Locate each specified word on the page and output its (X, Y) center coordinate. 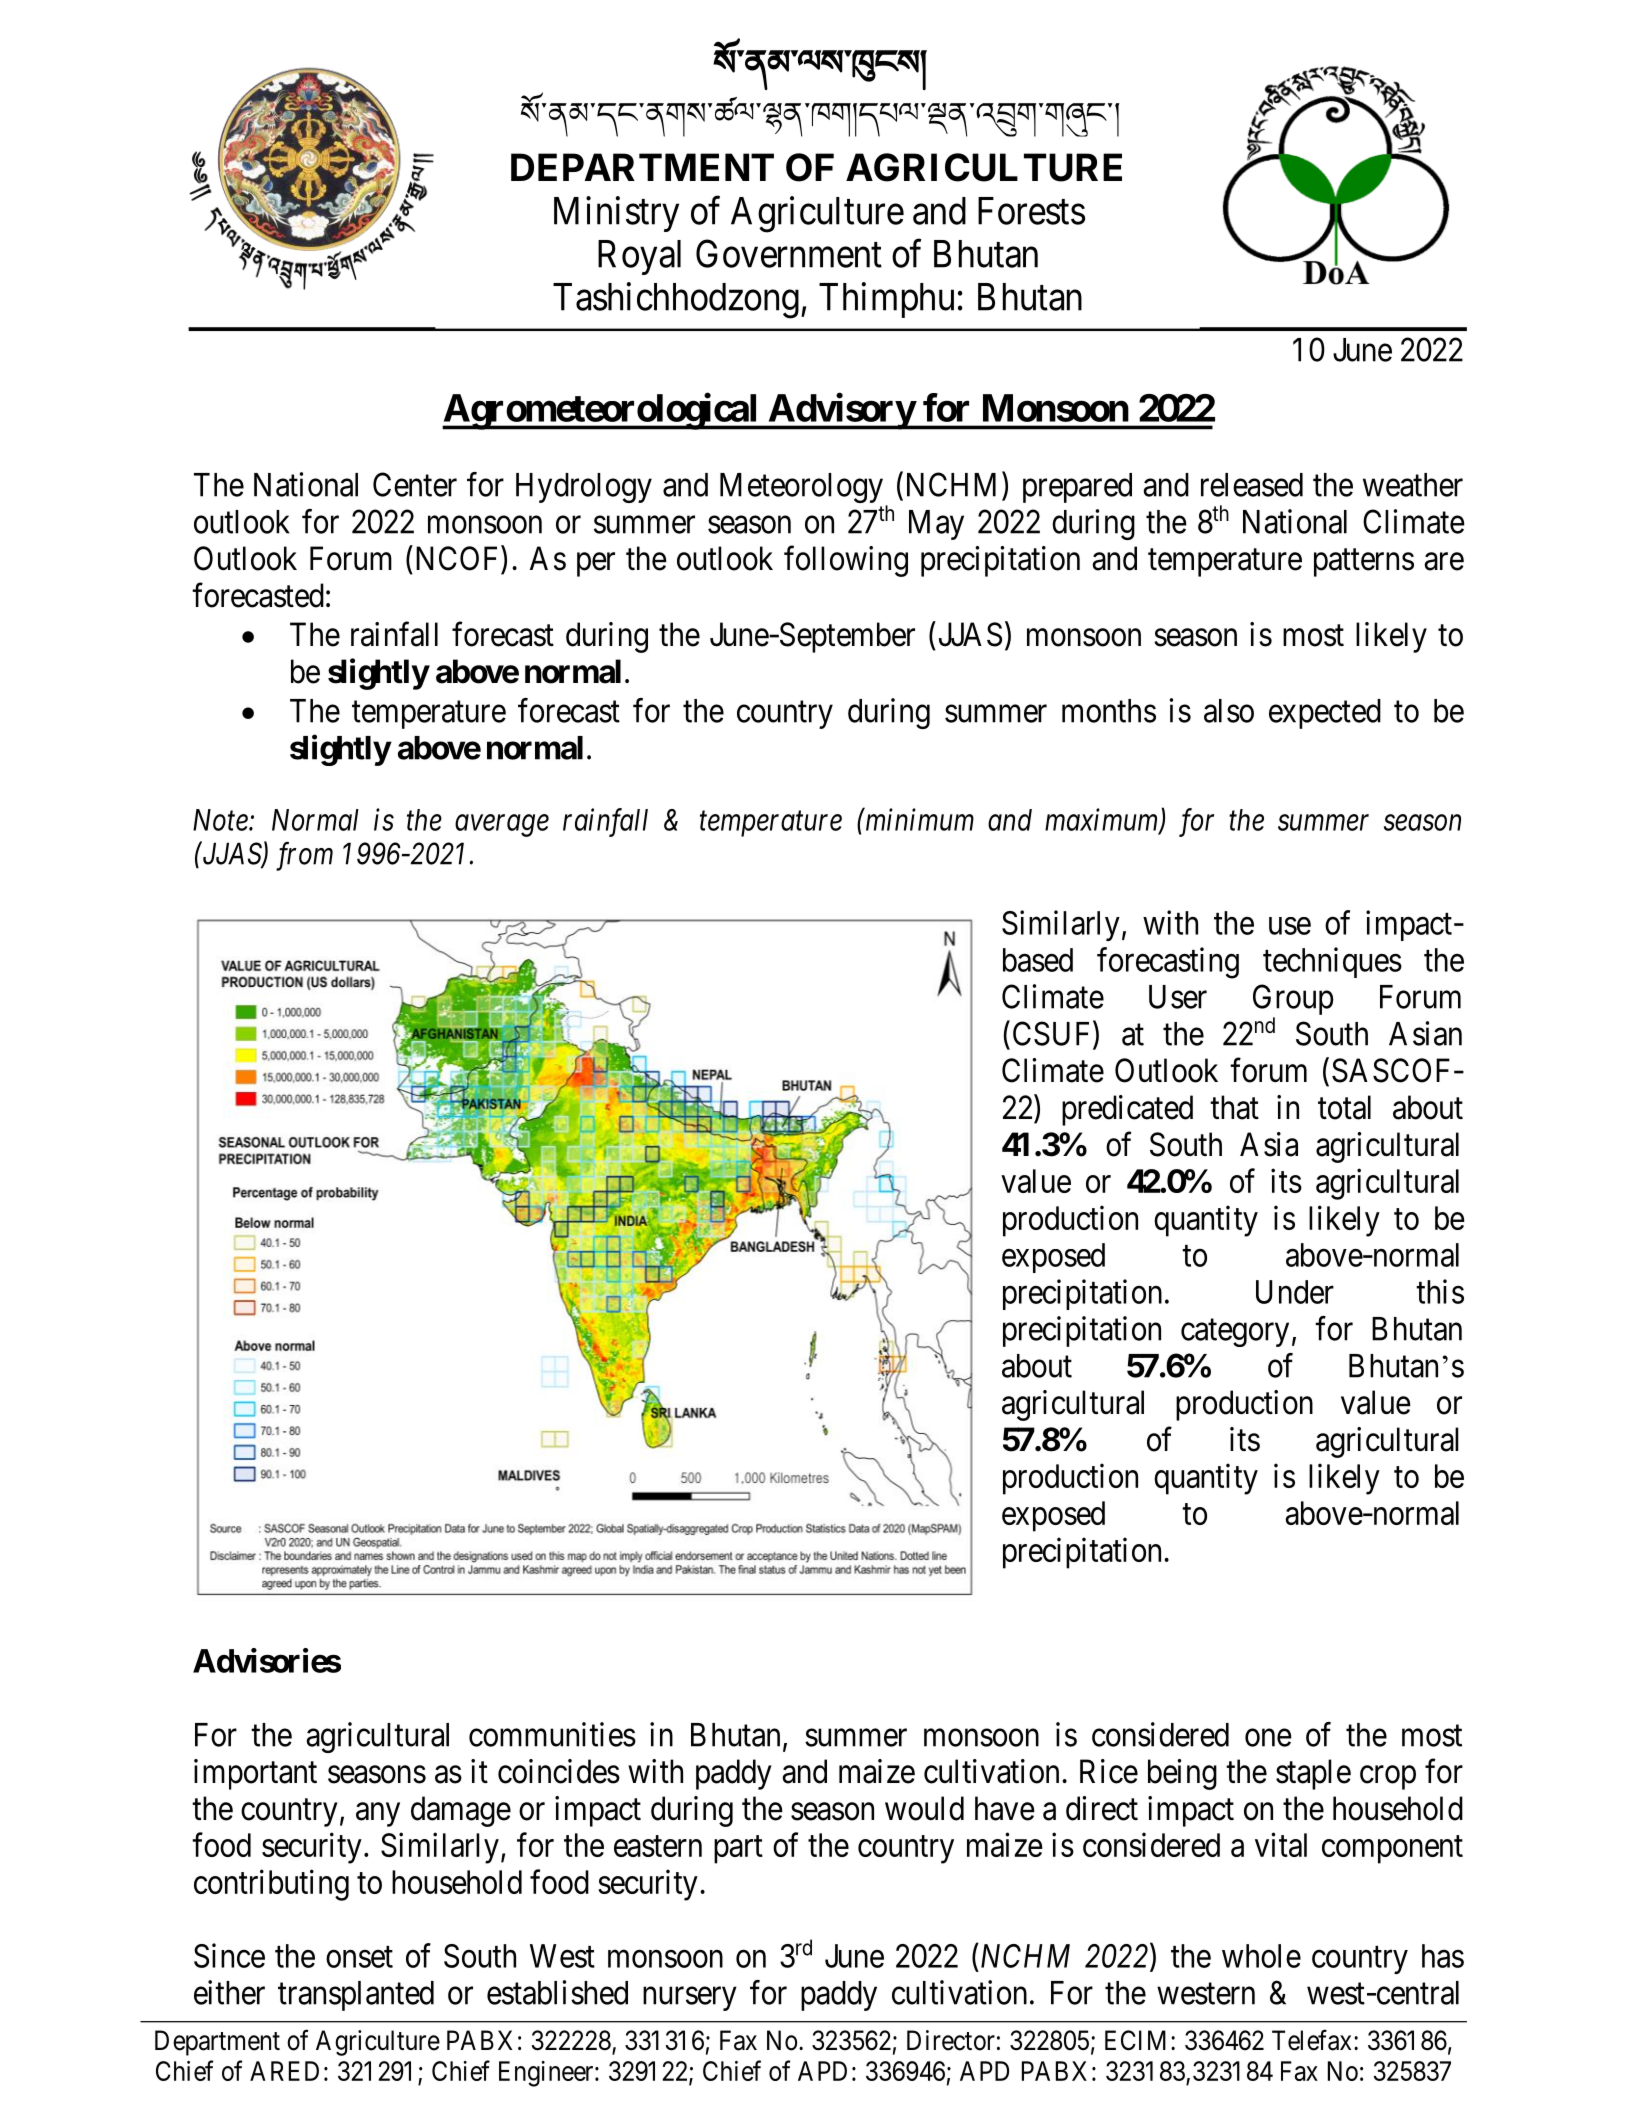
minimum (918, 820)
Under (1295, 1292)
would (924, 1808)
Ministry (616, 214)
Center (415, 484)
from (304, 856)
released (1252, 485)
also (1229, 711)
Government (789, 253)
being (1182, 1774)
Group (1293, 1001)
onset (359, 1957)
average (502, 826)
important (255, 1774)
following (846, 561)
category (1235, 1333)
